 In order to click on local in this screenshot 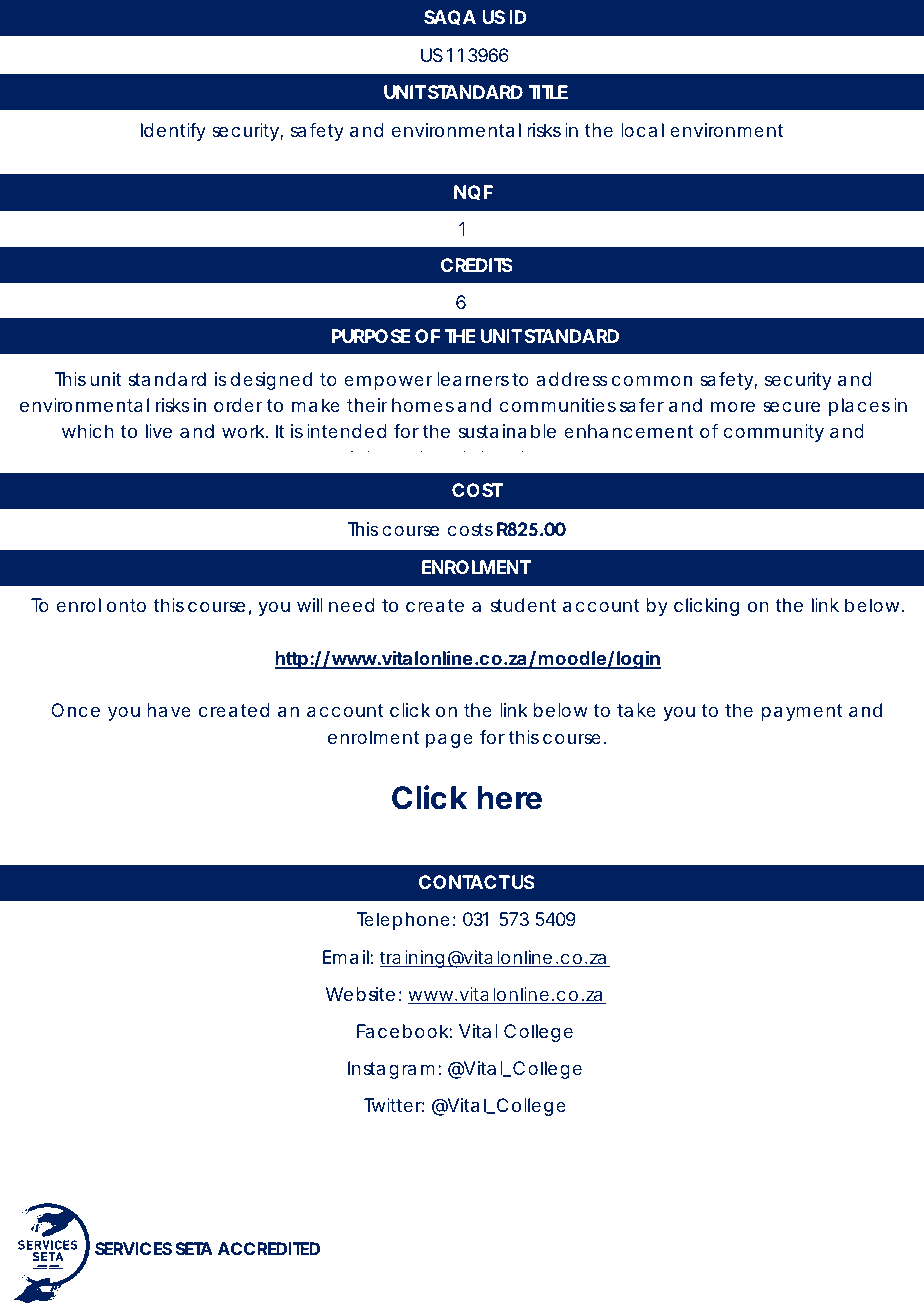, I will do `click(642, 130)`.
